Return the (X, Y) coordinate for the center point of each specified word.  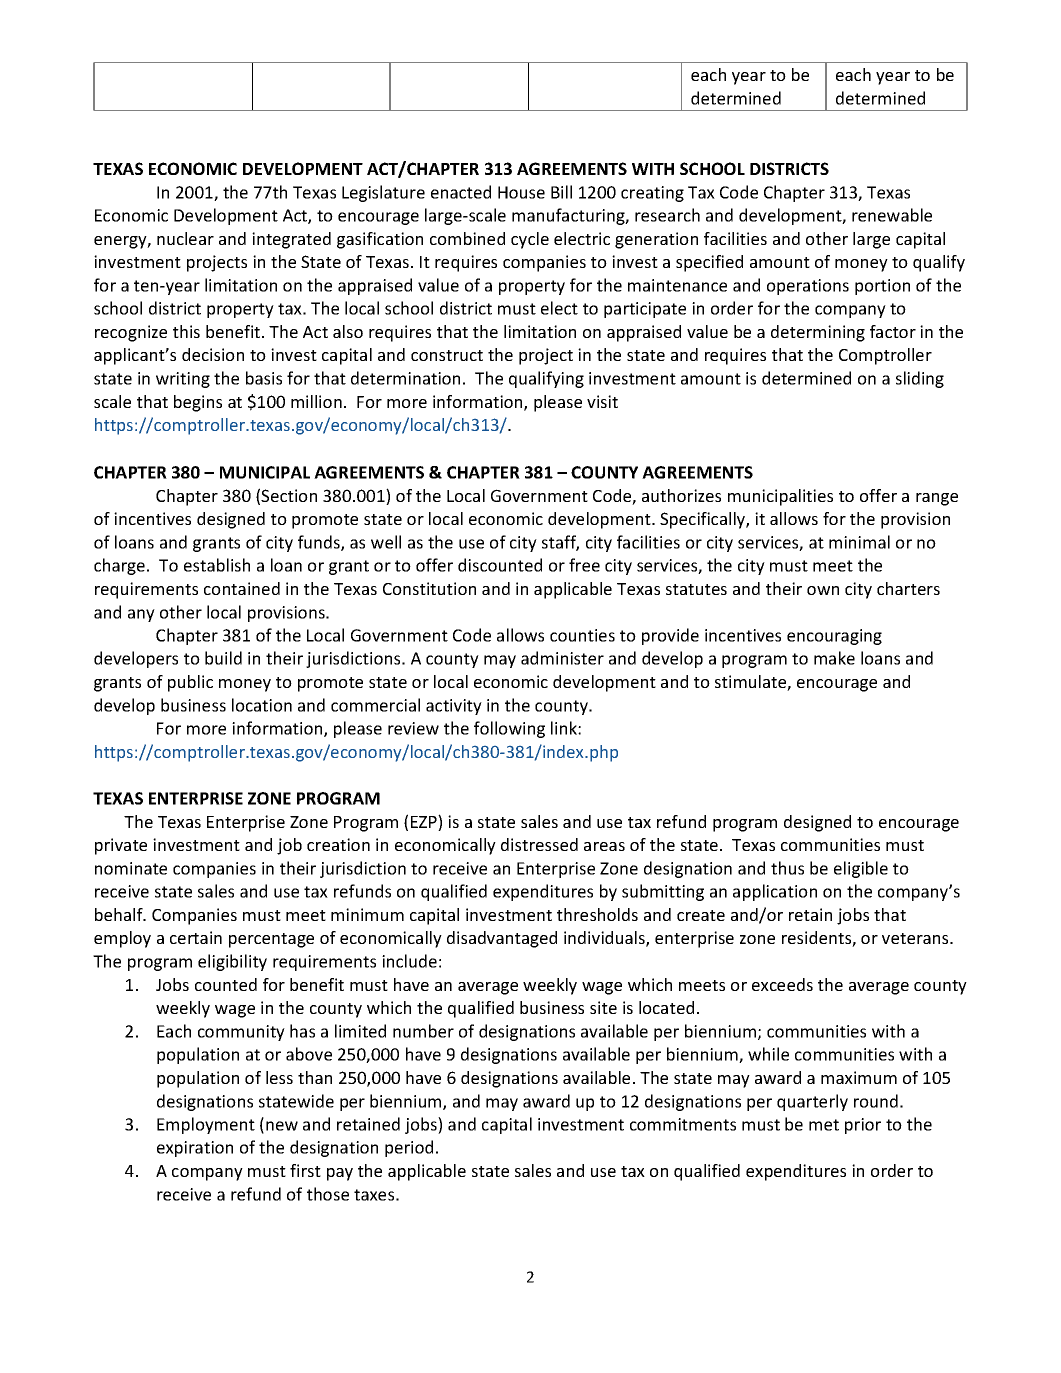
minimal (859, 542)
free (584, 565)
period (409, 1148)
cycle (530, 240)
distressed (539, 844)
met (824, 1125)
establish (217, 565)
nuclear (185, 238)
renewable (892, 215)
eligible (861, 869)
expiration (195, 1149)
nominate (131, 868)
